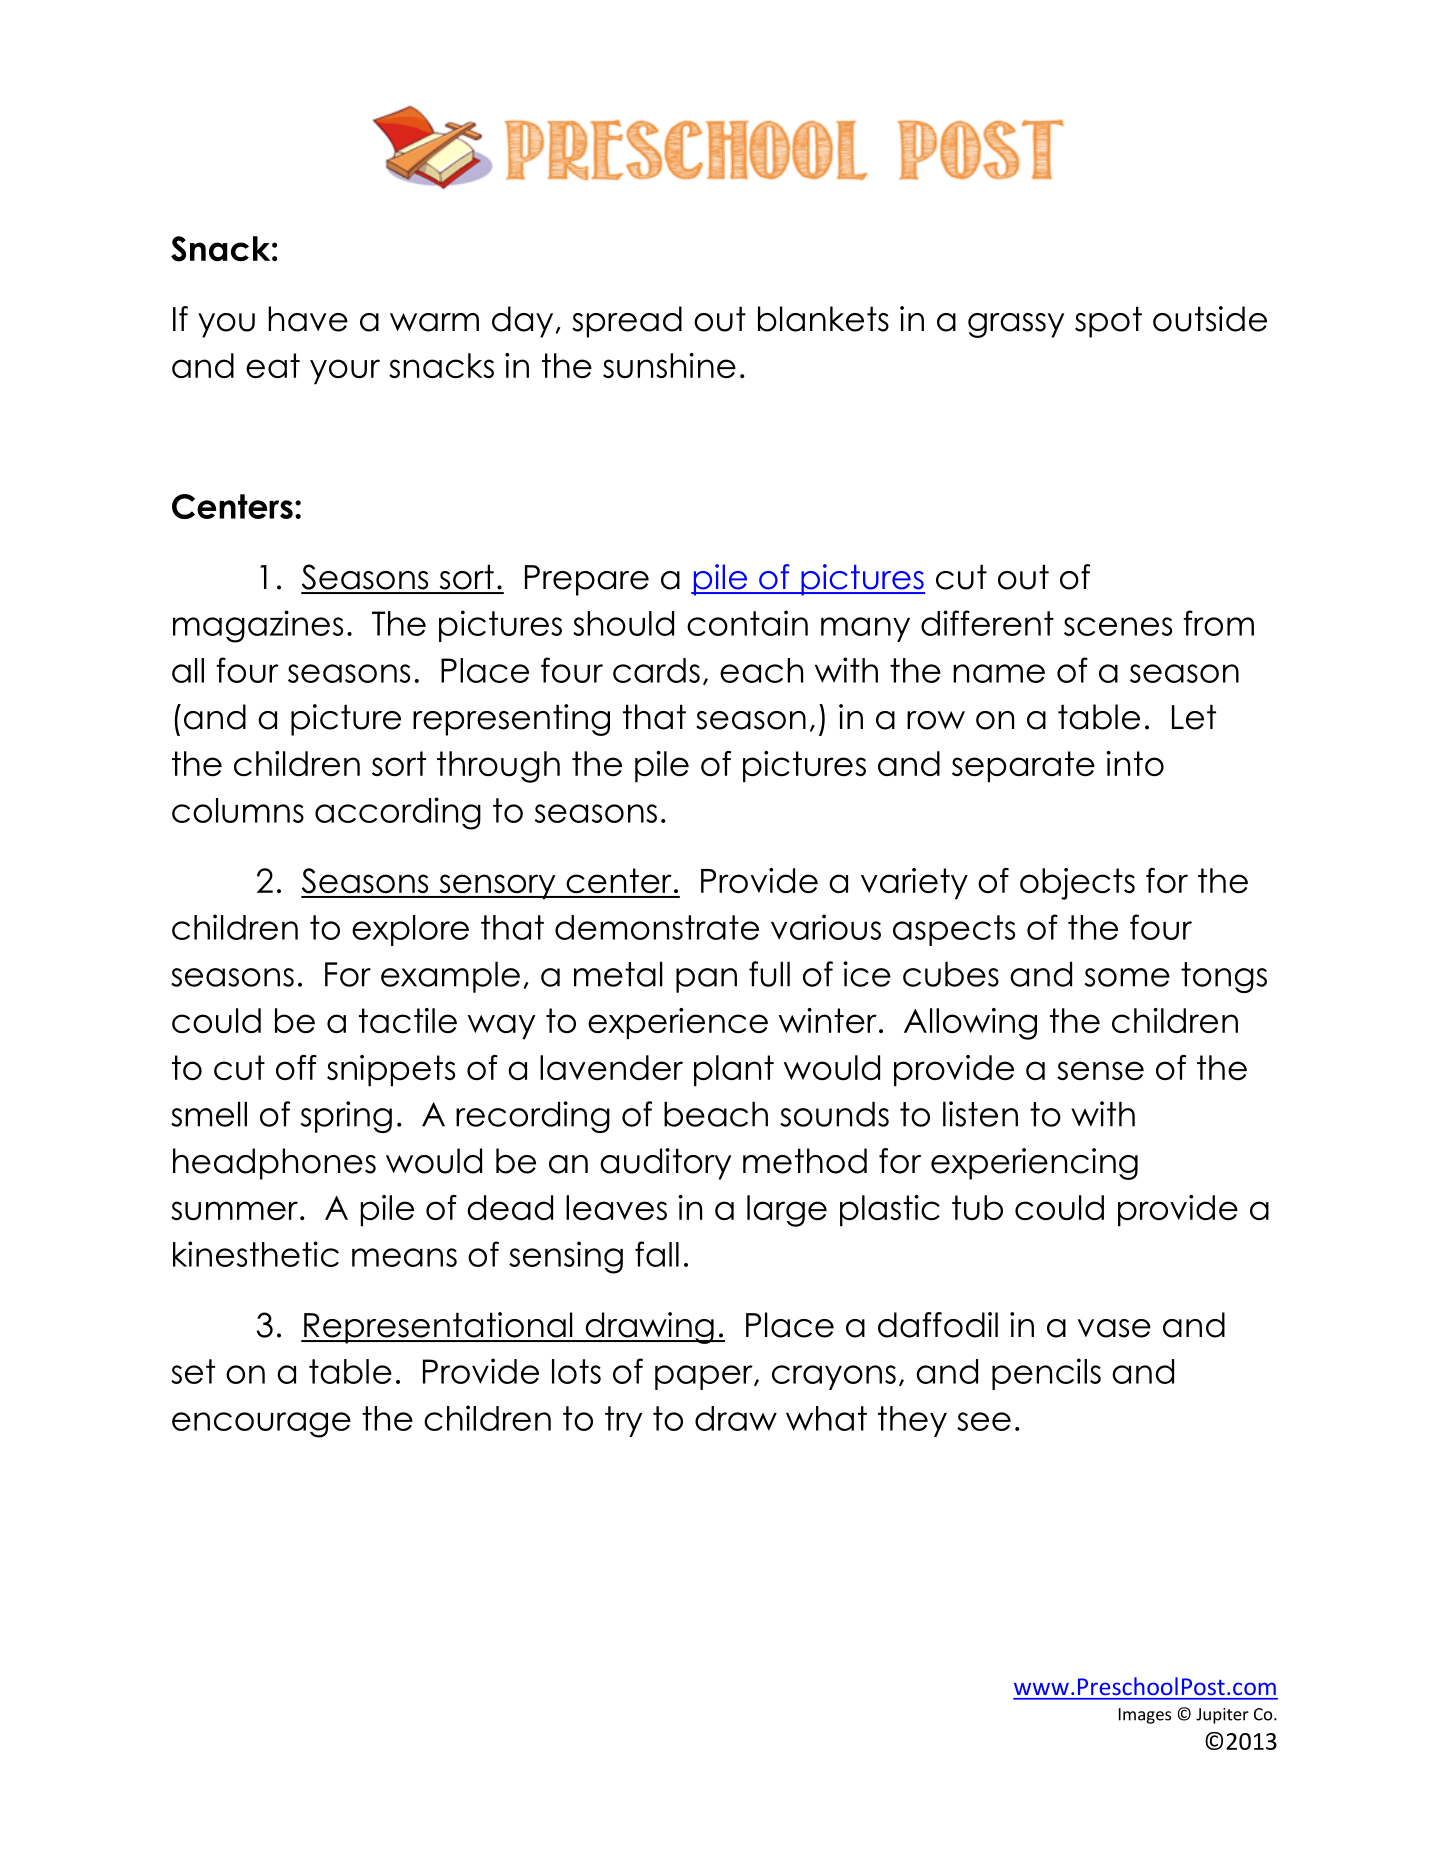 This screenshot has width=1448, height=1874. I want to click on kinesthetic, so click(256, 1254).
